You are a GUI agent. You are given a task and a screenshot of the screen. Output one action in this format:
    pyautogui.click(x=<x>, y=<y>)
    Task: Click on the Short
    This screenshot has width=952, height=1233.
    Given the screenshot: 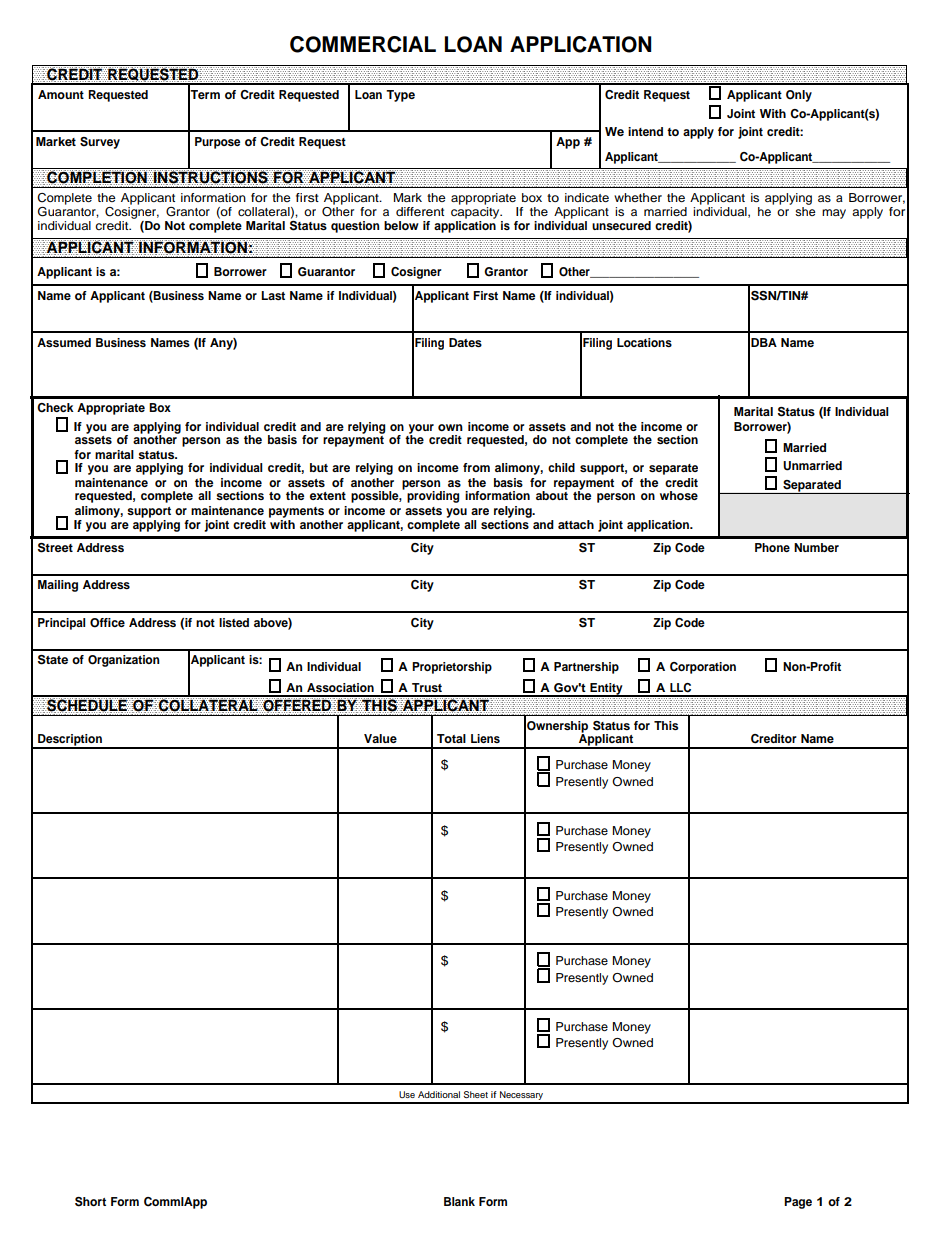 What is the action you would take?
    pyautogui.click(x=90, y=1202)
